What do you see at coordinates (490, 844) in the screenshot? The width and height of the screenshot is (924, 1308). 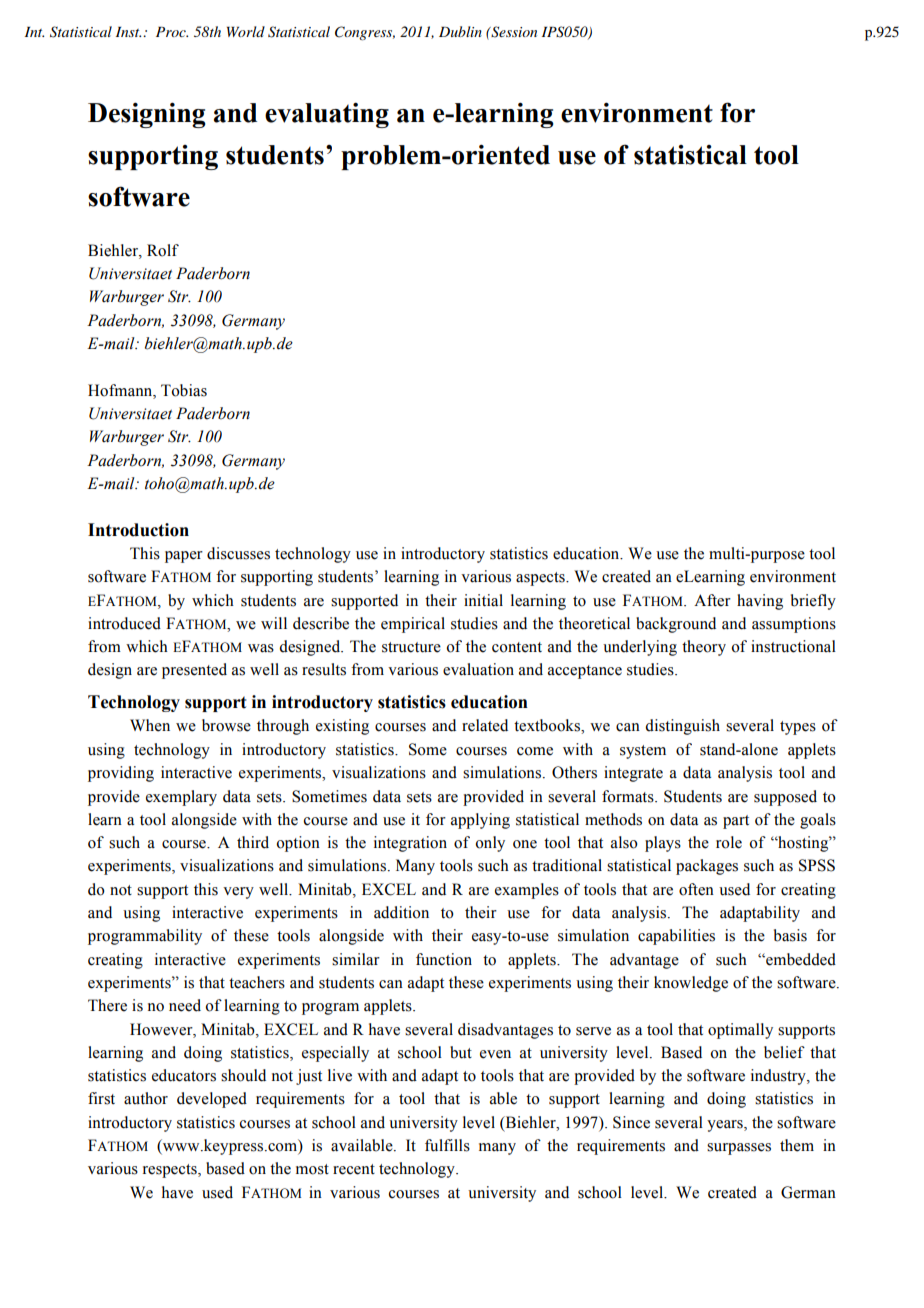 I see `only` at bounding box center [490, 844].
